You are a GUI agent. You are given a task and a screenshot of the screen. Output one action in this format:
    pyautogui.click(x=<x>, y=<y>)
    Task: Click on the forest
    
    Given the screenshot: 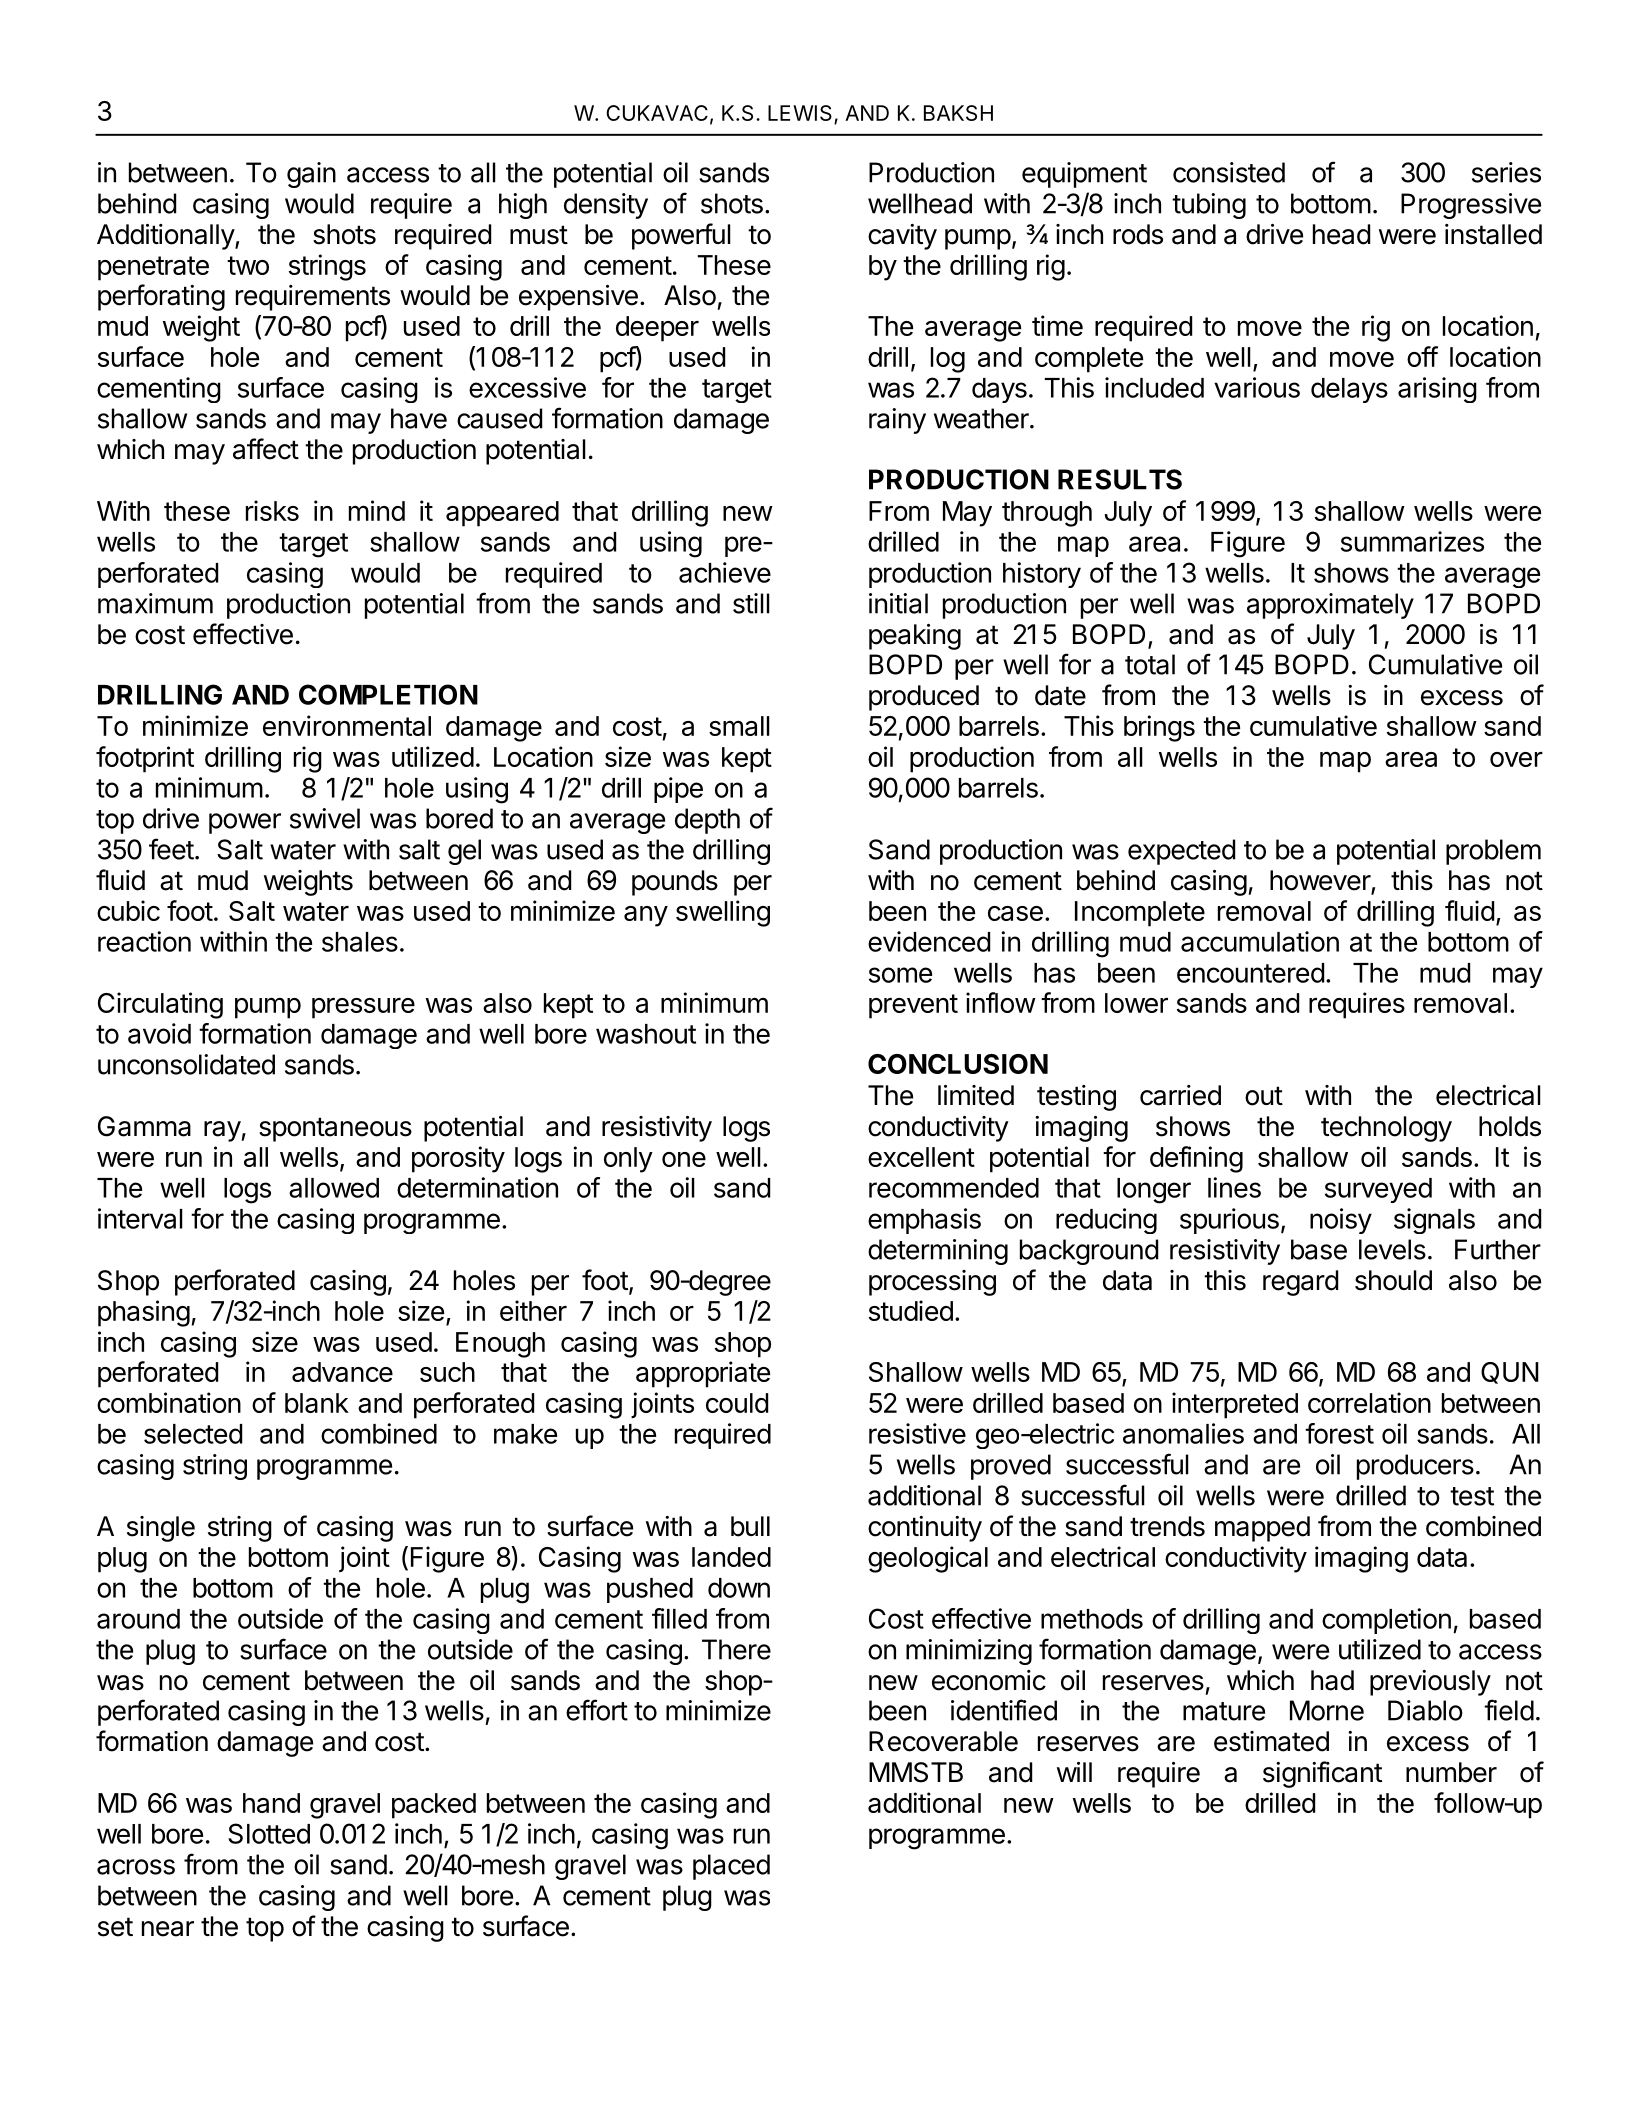 What is the action you would take?
    pyautogui.click(x=1339, y=1433)
